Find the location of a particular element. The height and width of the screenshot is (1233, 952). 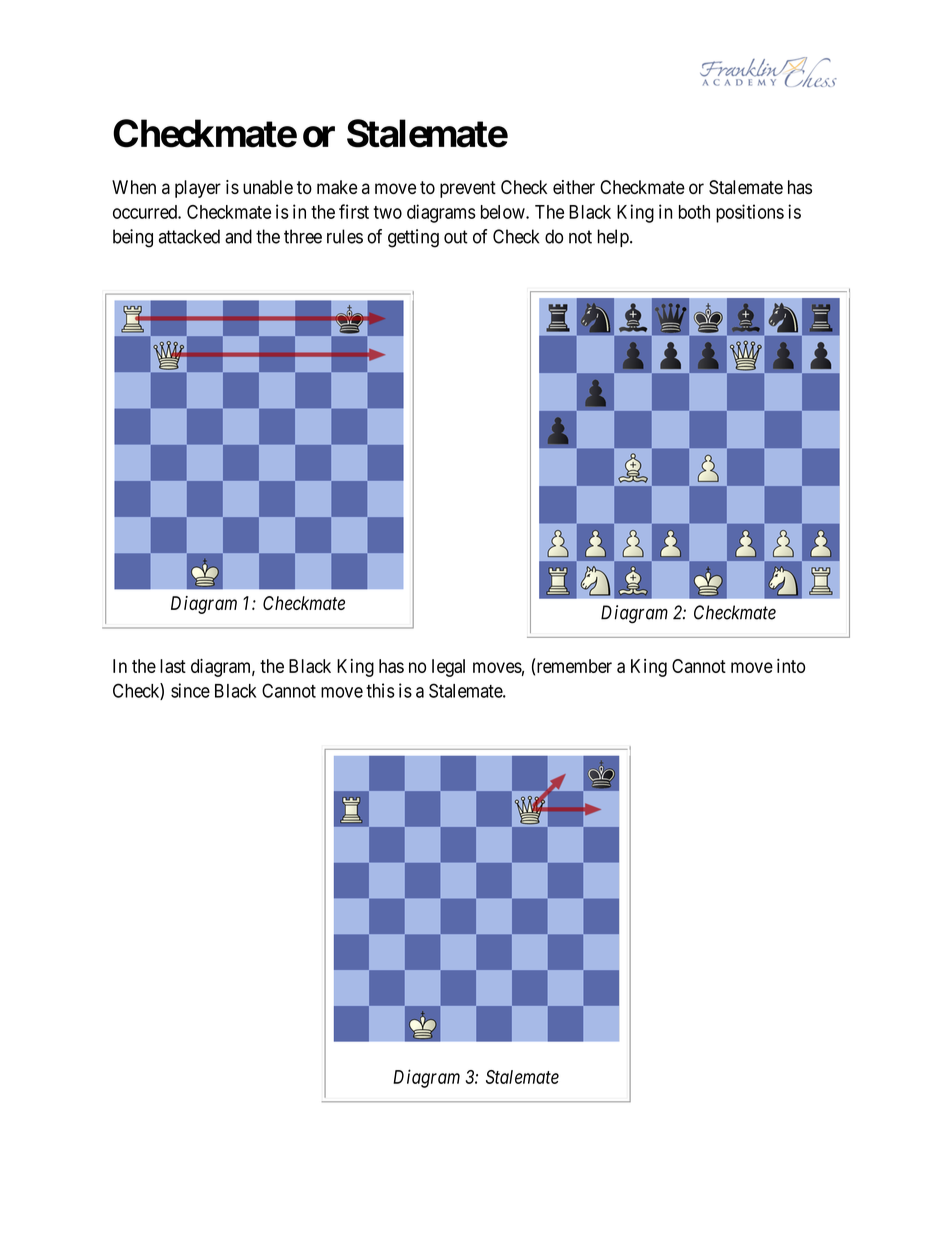

help is located at coordinates (614, 238).
